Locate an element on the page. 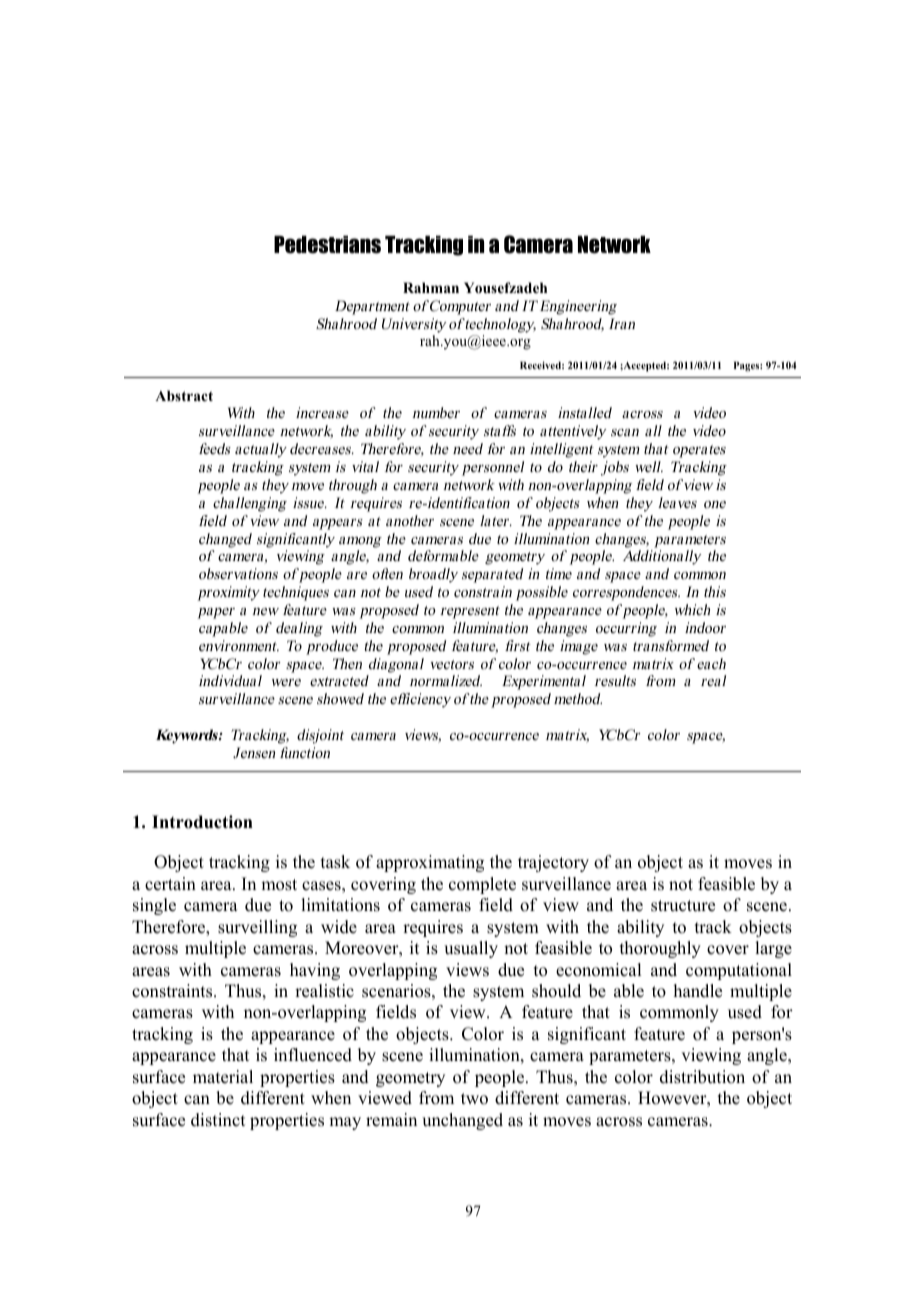 This document has width=924, height=1308. trajectory is located at coordinates (553, 863).
